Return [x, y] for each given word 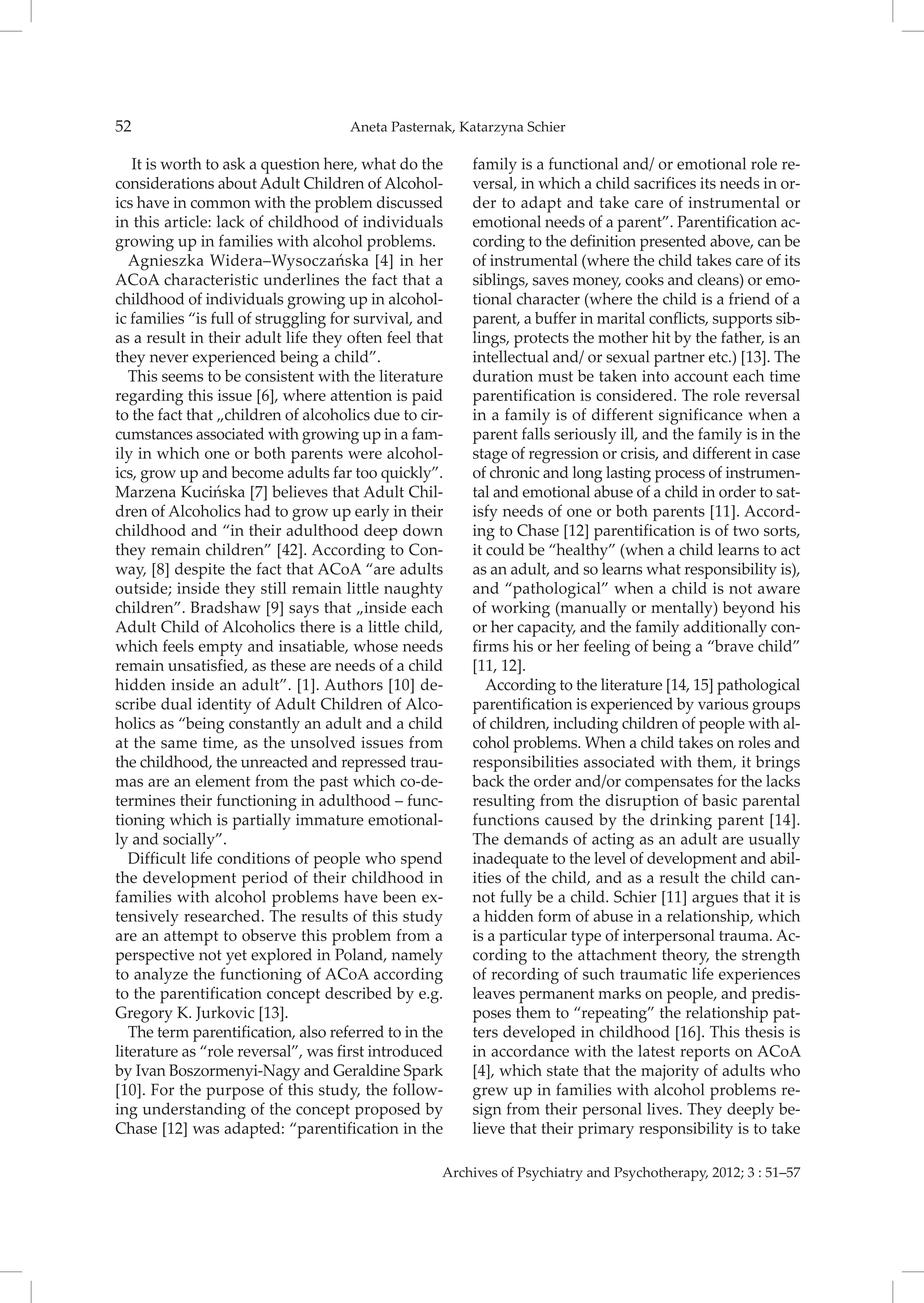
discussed [410, 202]
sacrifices [665, 182]
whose [376, 646]
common [220, 204]
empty [221, 648]
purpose [235, 1093]
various [723, 704]
